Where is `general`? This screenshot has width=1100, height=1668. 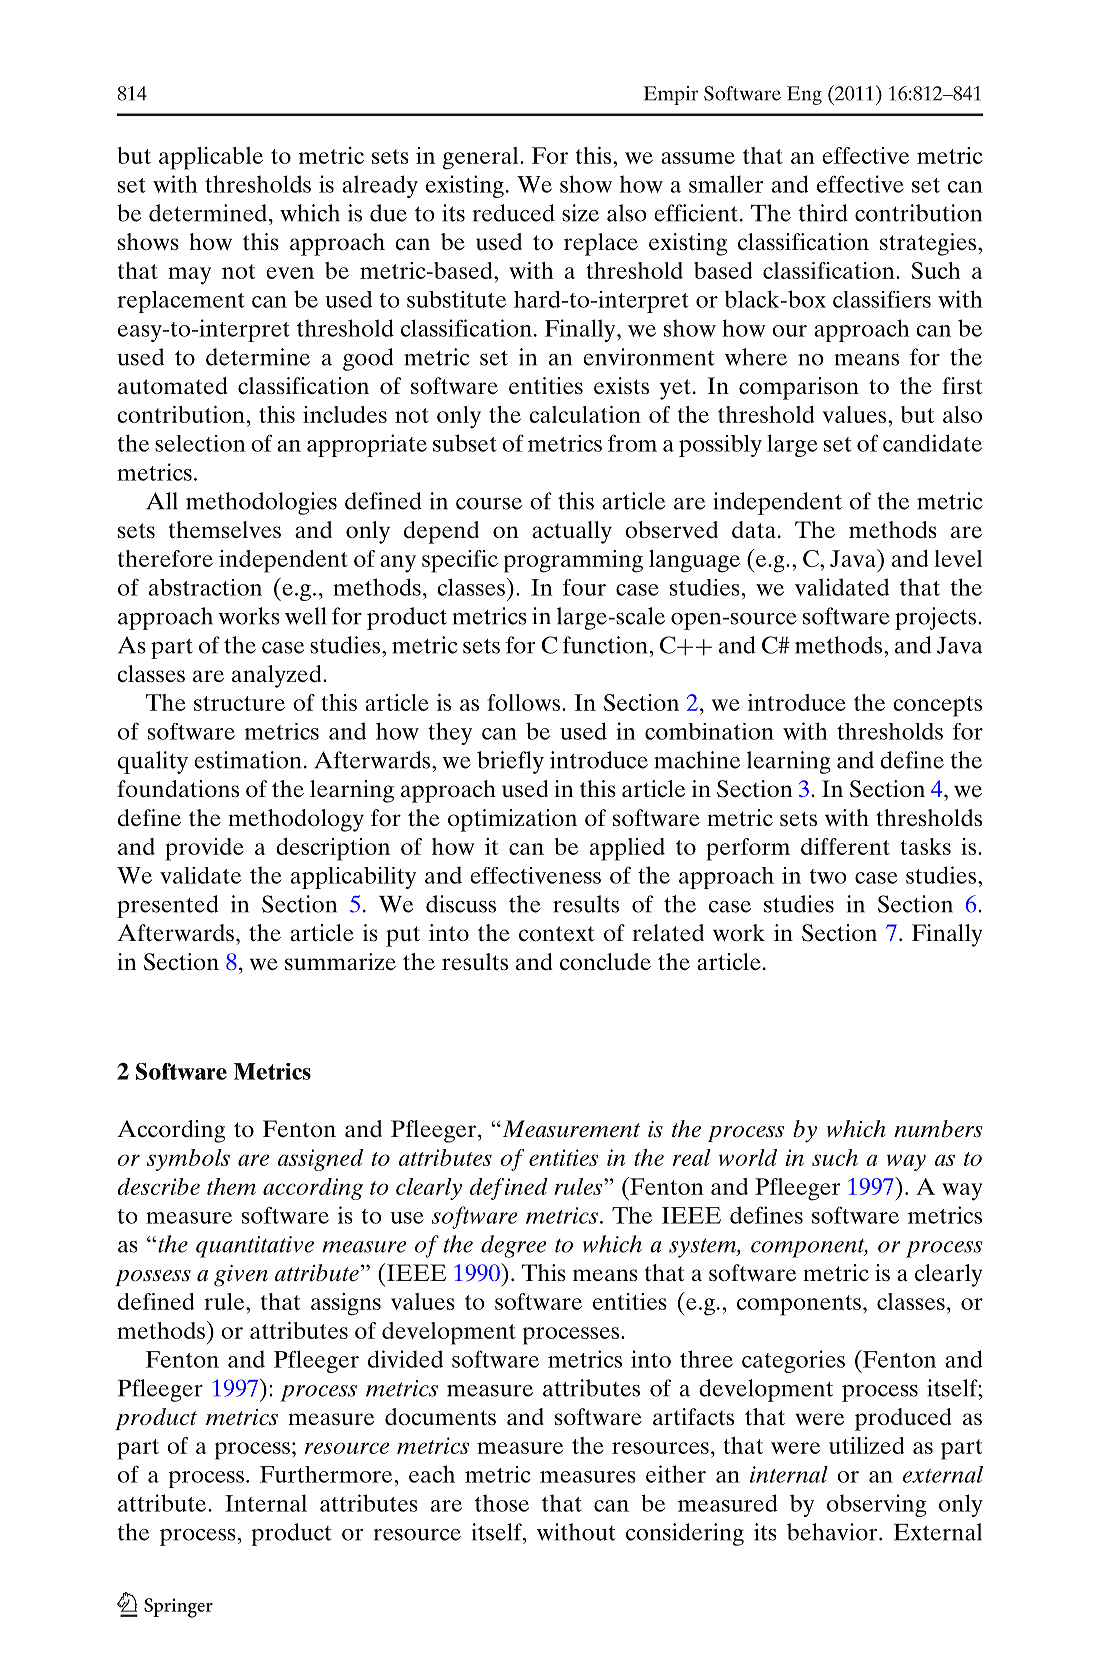 general is located at coordinates (482, 158).
